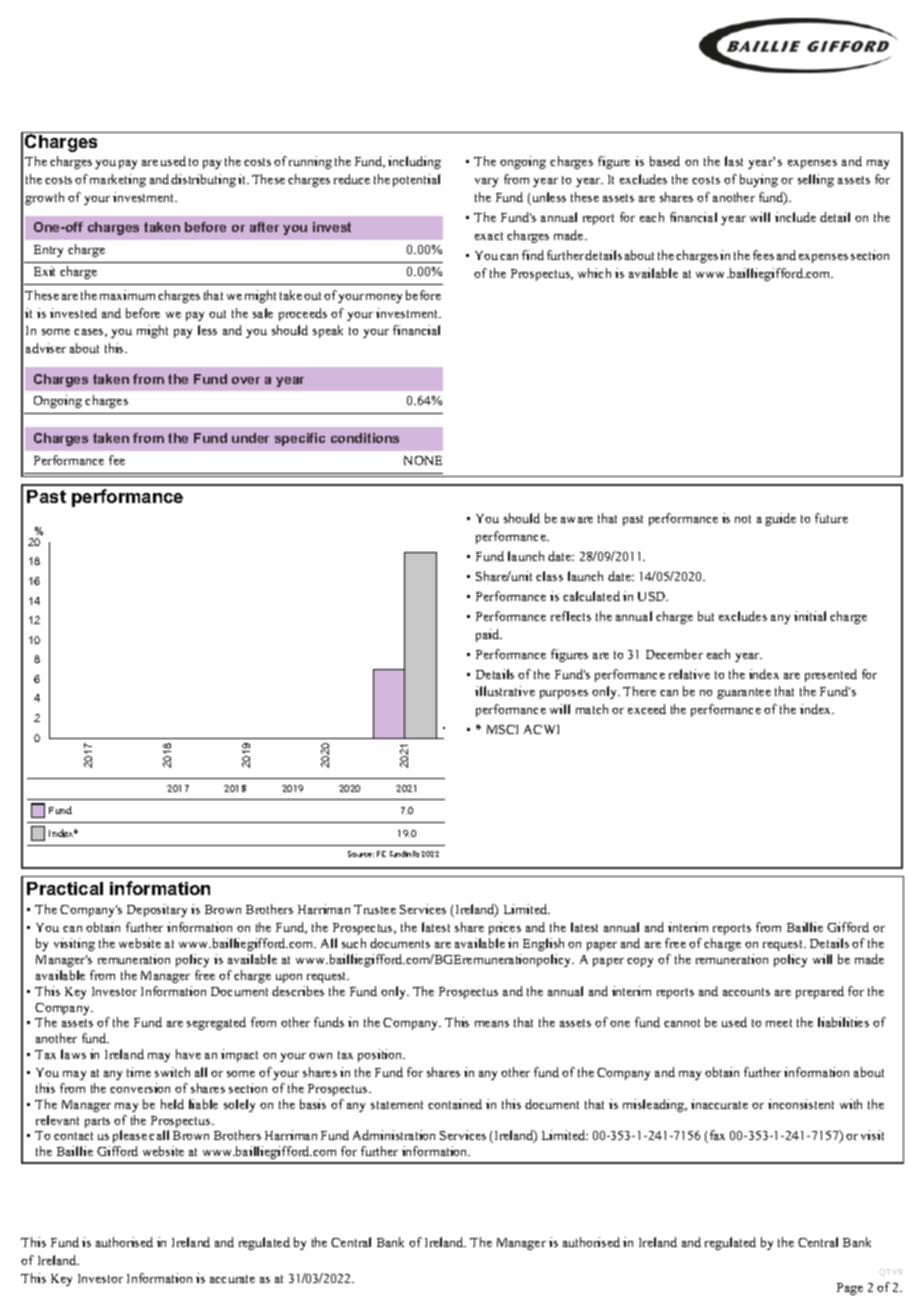  Describe the element at coordinates (216, 1023) in the screenshot. I see `segregated` at that location.
